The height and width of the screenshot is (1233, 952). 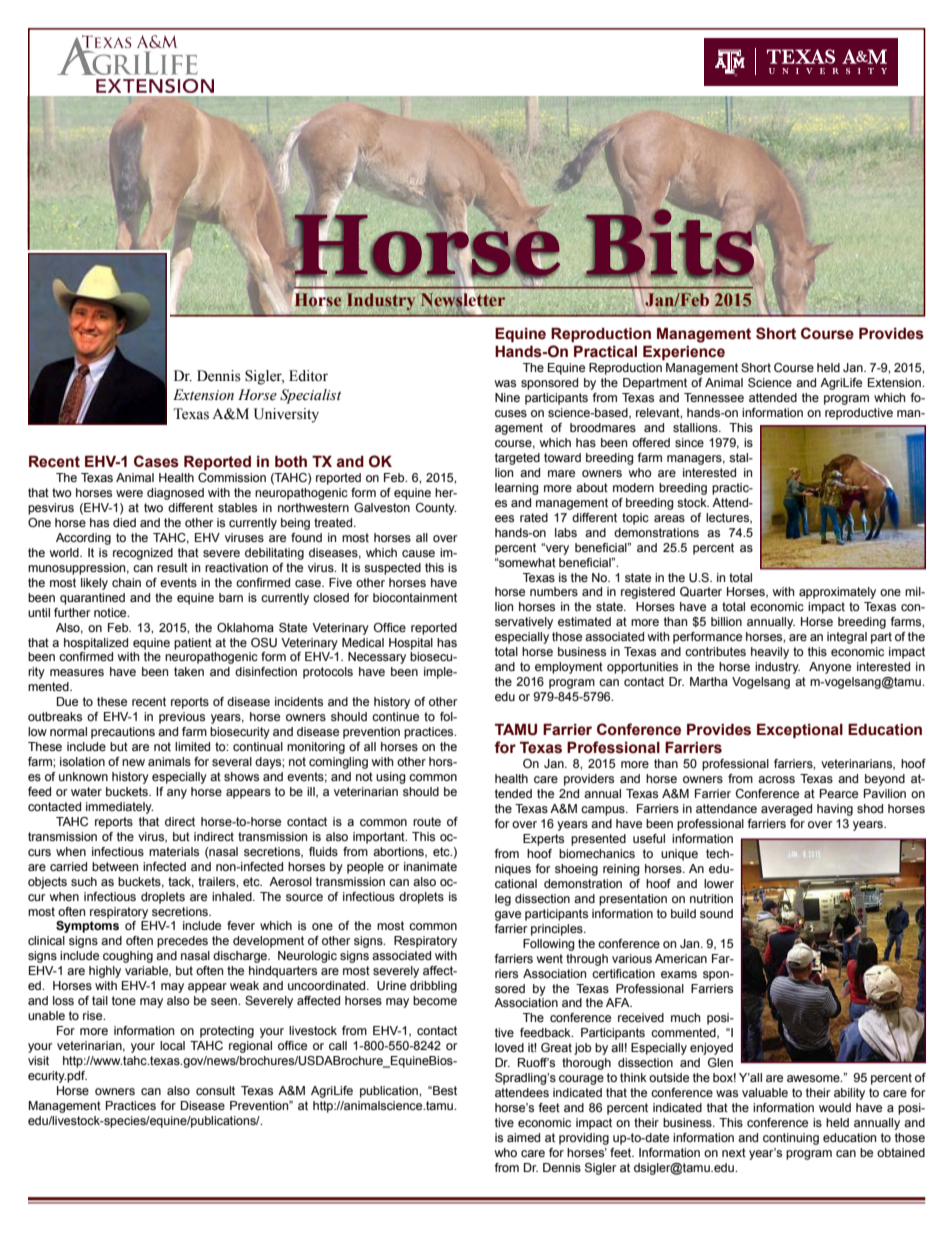 What do you see at coordinates (430, 866) in the screenshot?
I see `inanimate` at bounding box center [430, 866].
